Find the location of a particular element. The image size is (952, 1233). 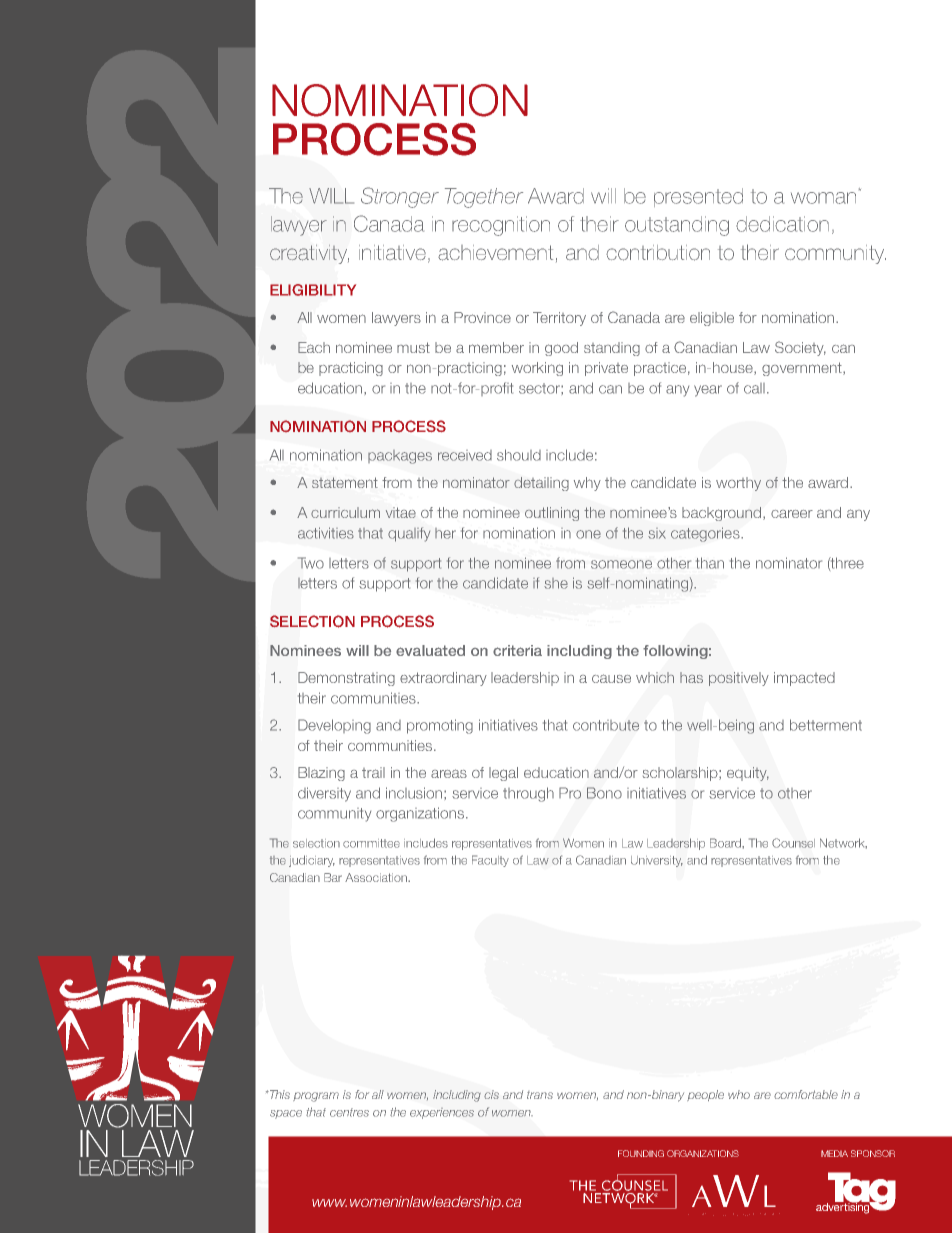

University is located at coordinates (657, 861).
